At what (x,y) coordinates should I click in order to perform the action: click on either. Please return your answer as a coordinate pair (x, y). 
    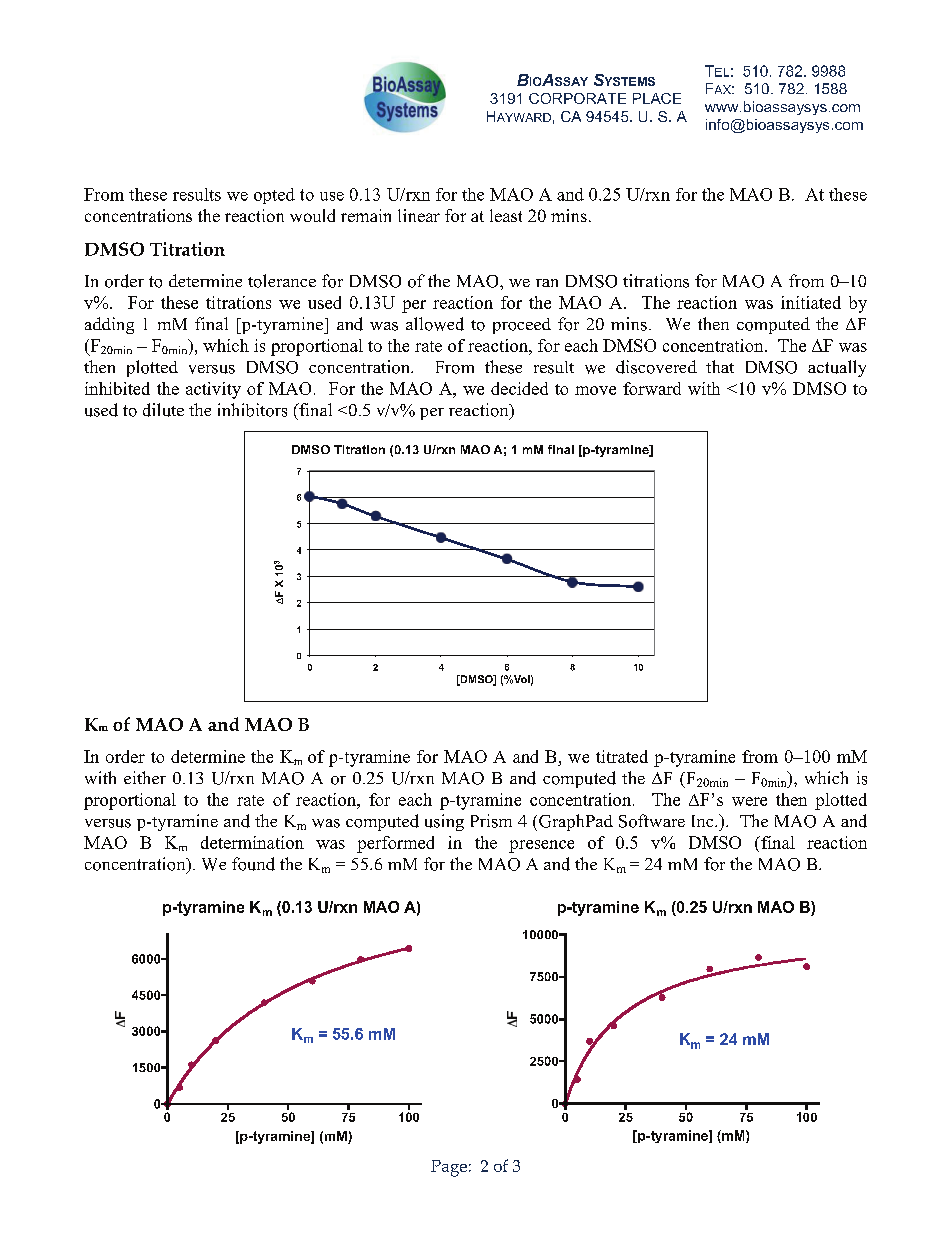
    Looking at the image, I should click on (145, 777).
